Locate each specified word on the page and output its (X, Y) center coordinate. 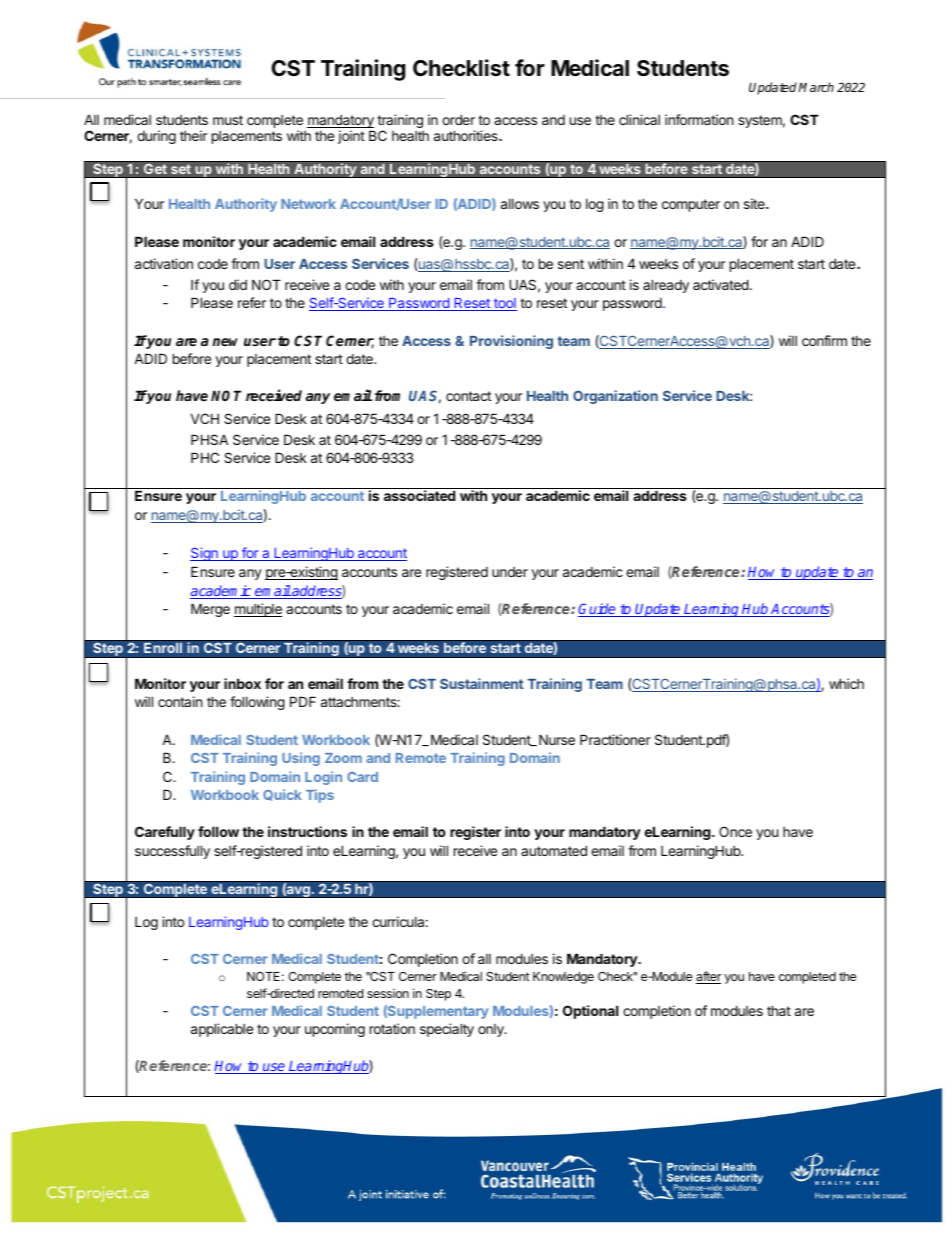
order (458, 119)
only (492, 1030)
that (779, 1010)
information (699, 119)
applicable (222, 1030)
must (228, 120)
